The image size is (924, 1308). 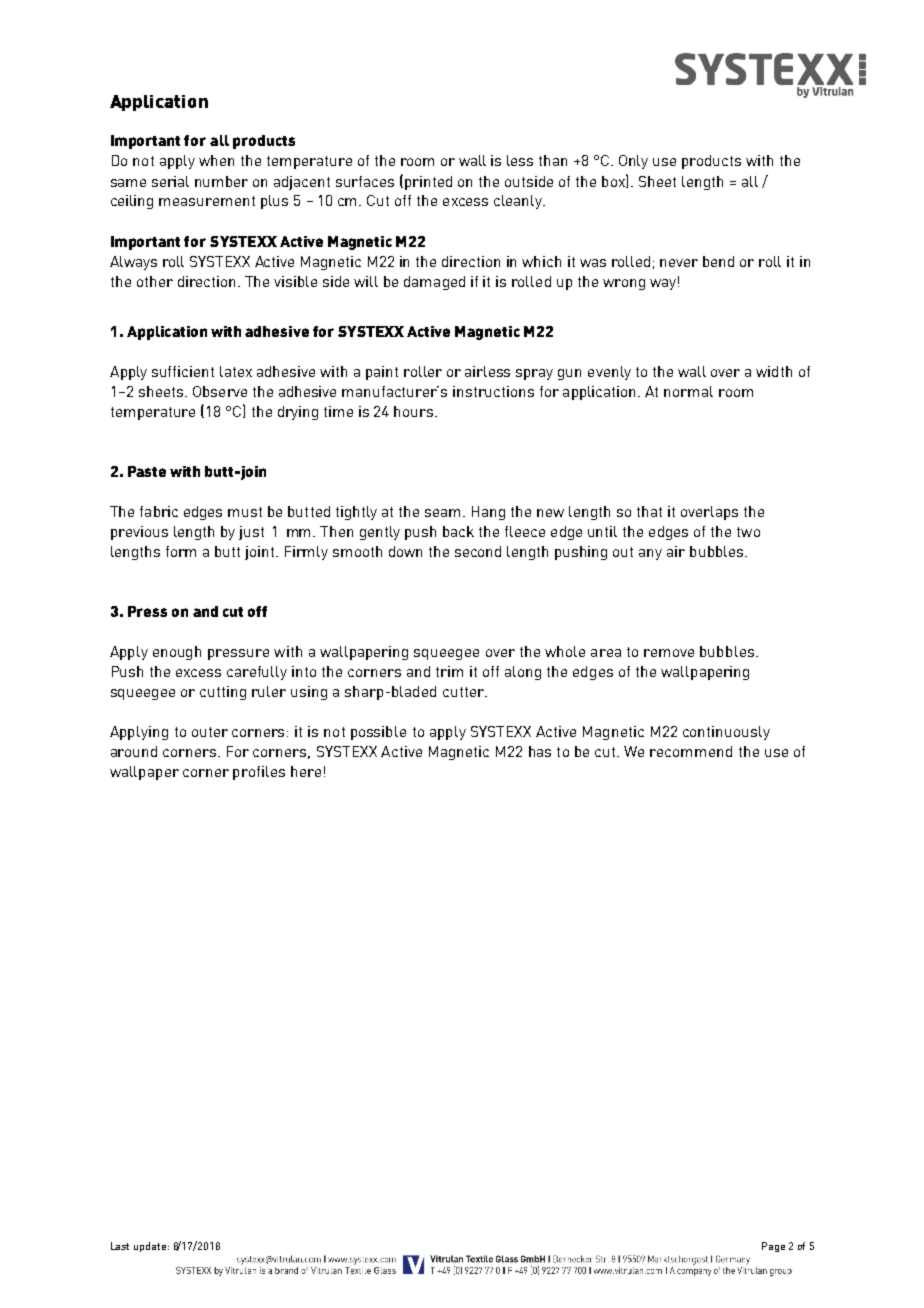 What do you see at coordinates (726, 733) in the screenshot?
I see `continuously` at bounding box center [726, 733].
